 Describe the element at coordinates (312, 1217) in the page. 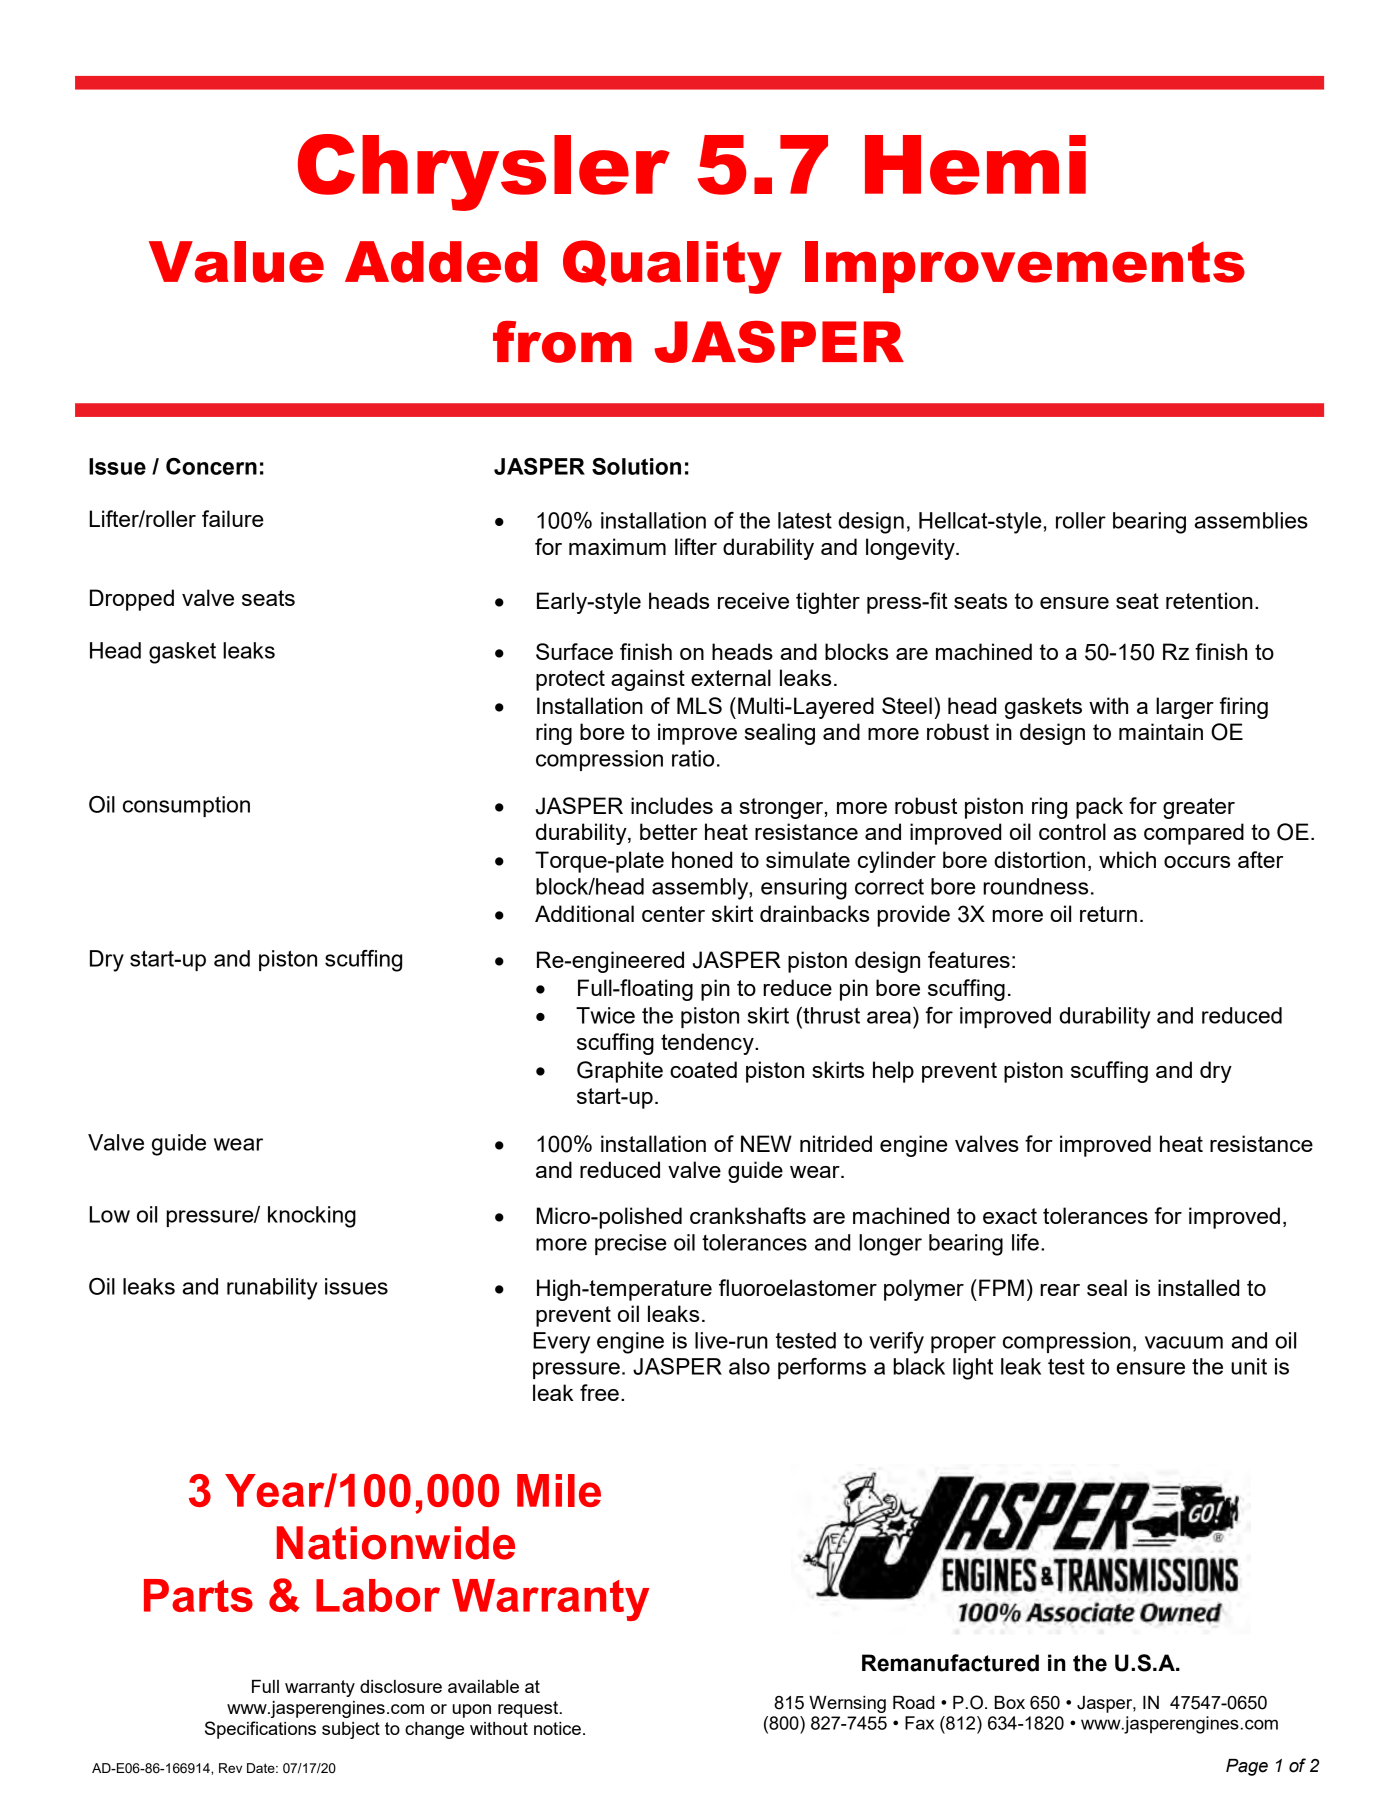

I see `knocking` at that location.
